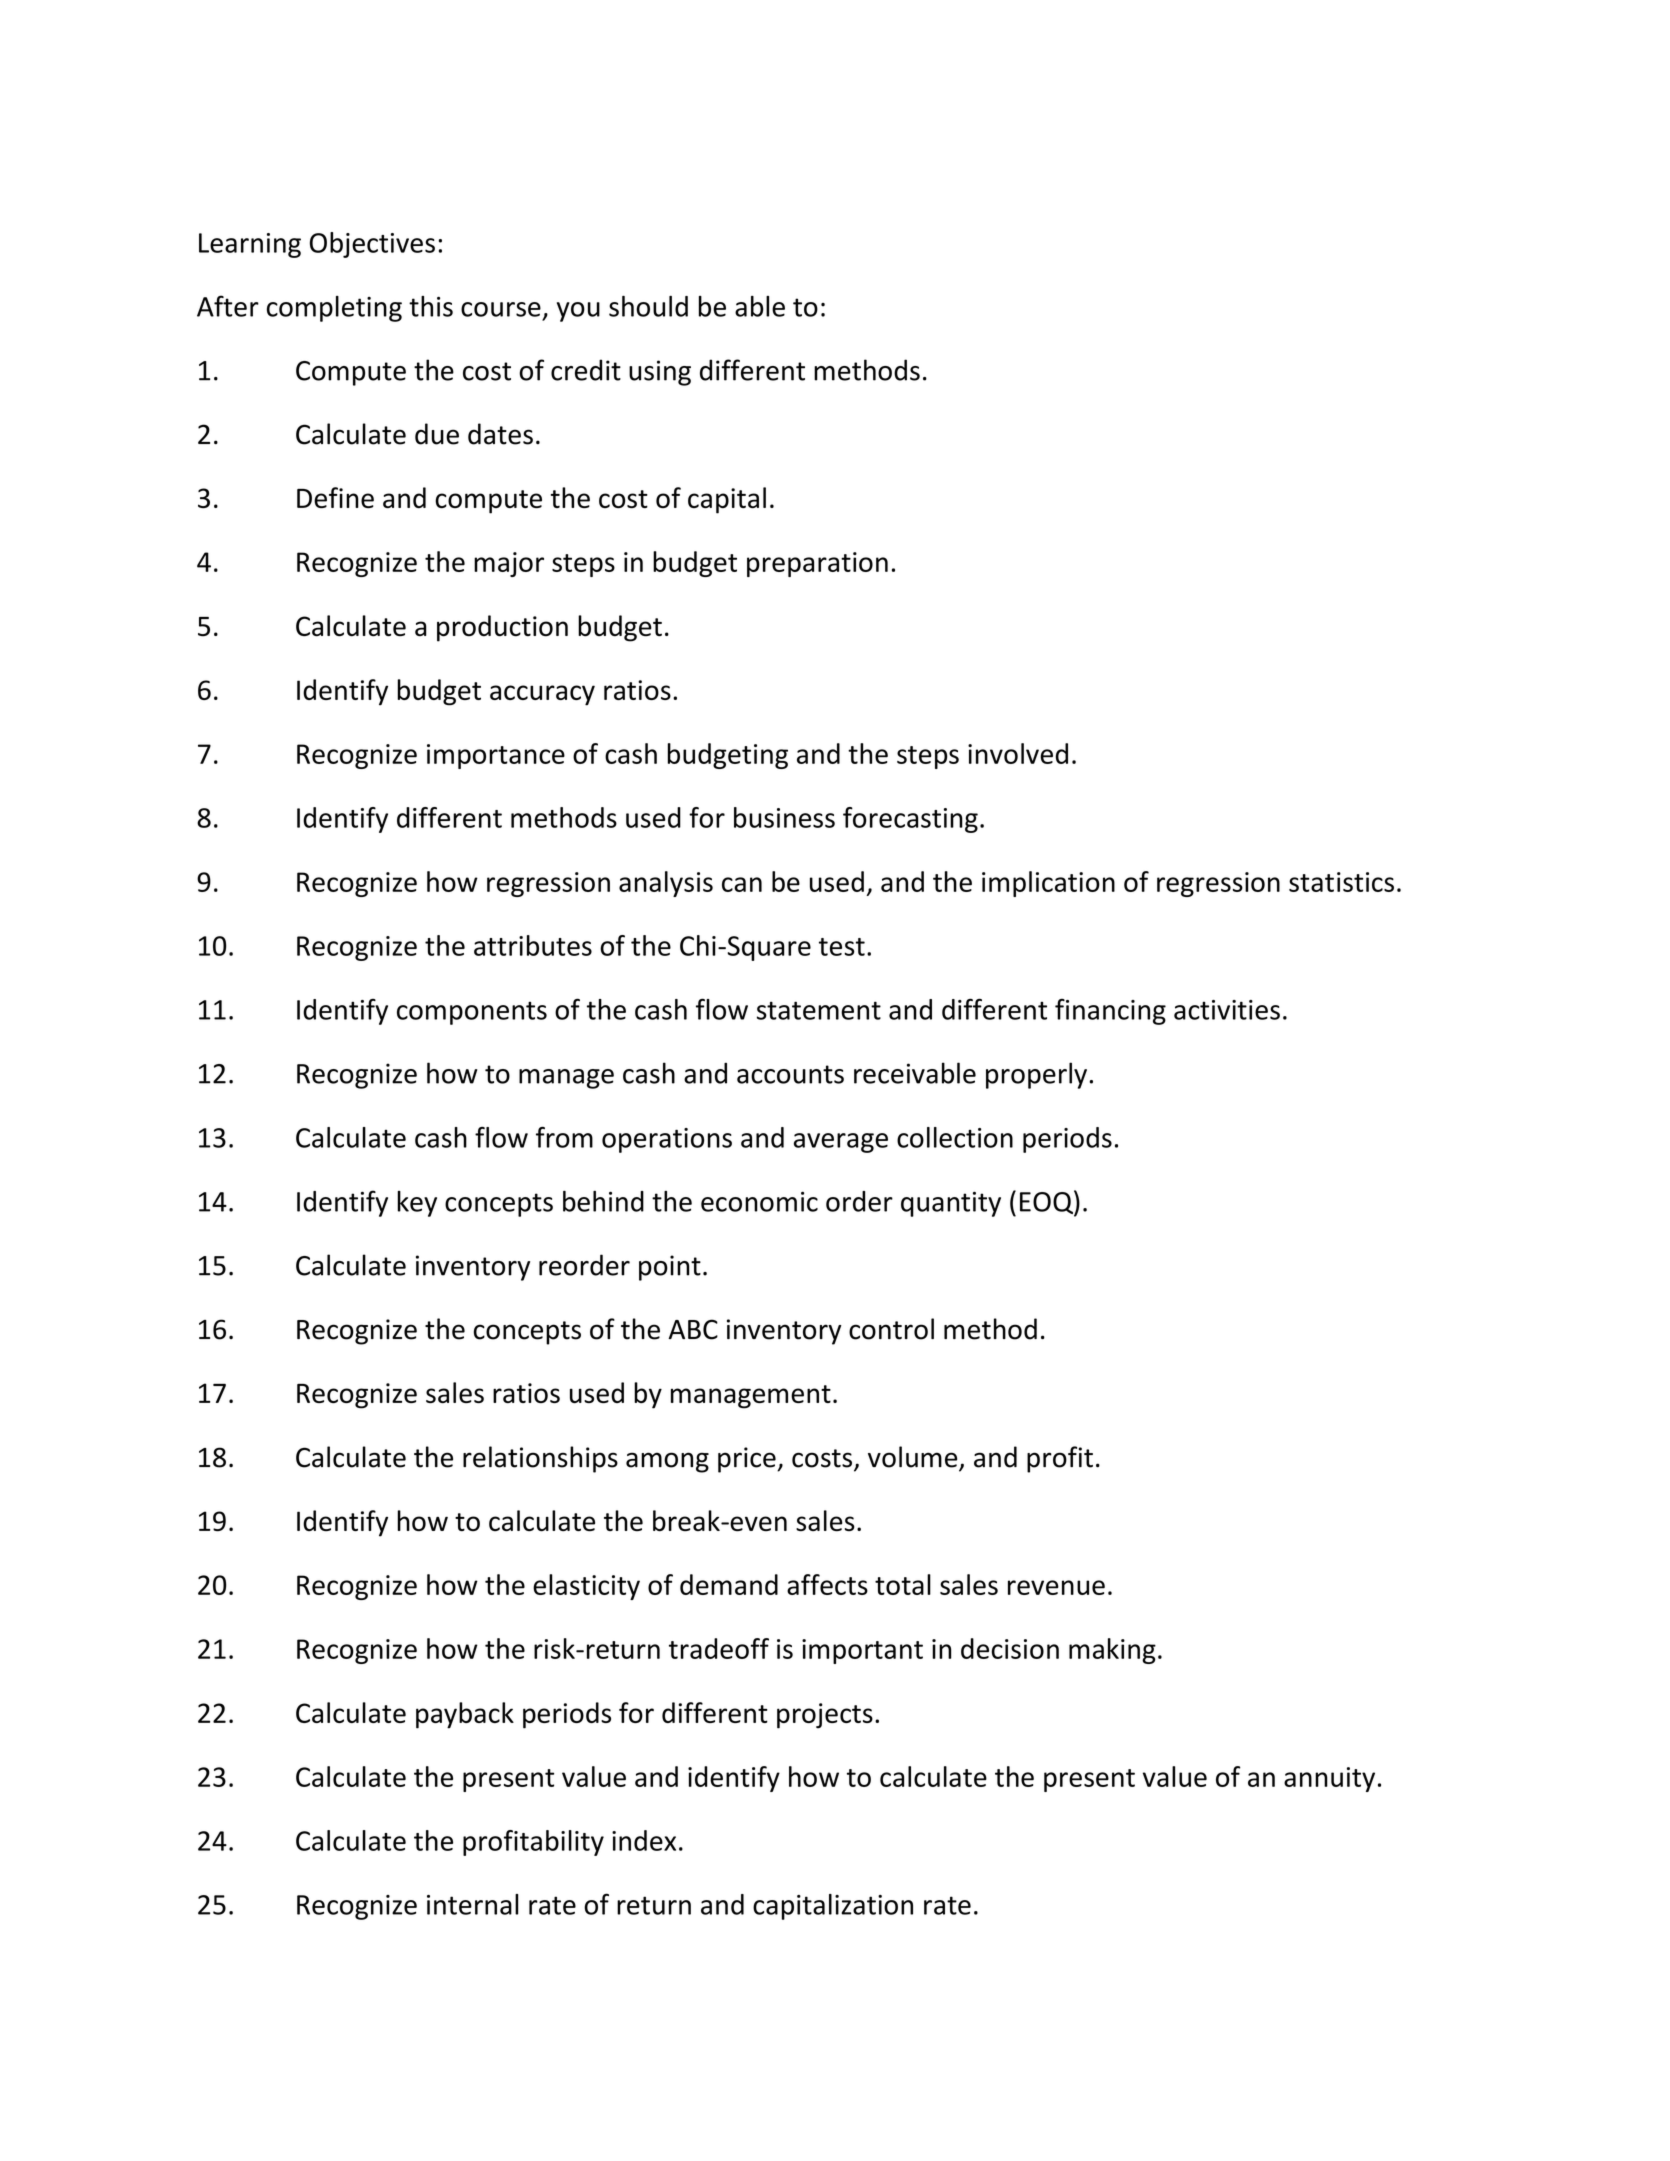 The image size is (1670, 2161). What do you see at coordinates (784, 817) in the image?
I see `business` at bounding box center [784, 817].
